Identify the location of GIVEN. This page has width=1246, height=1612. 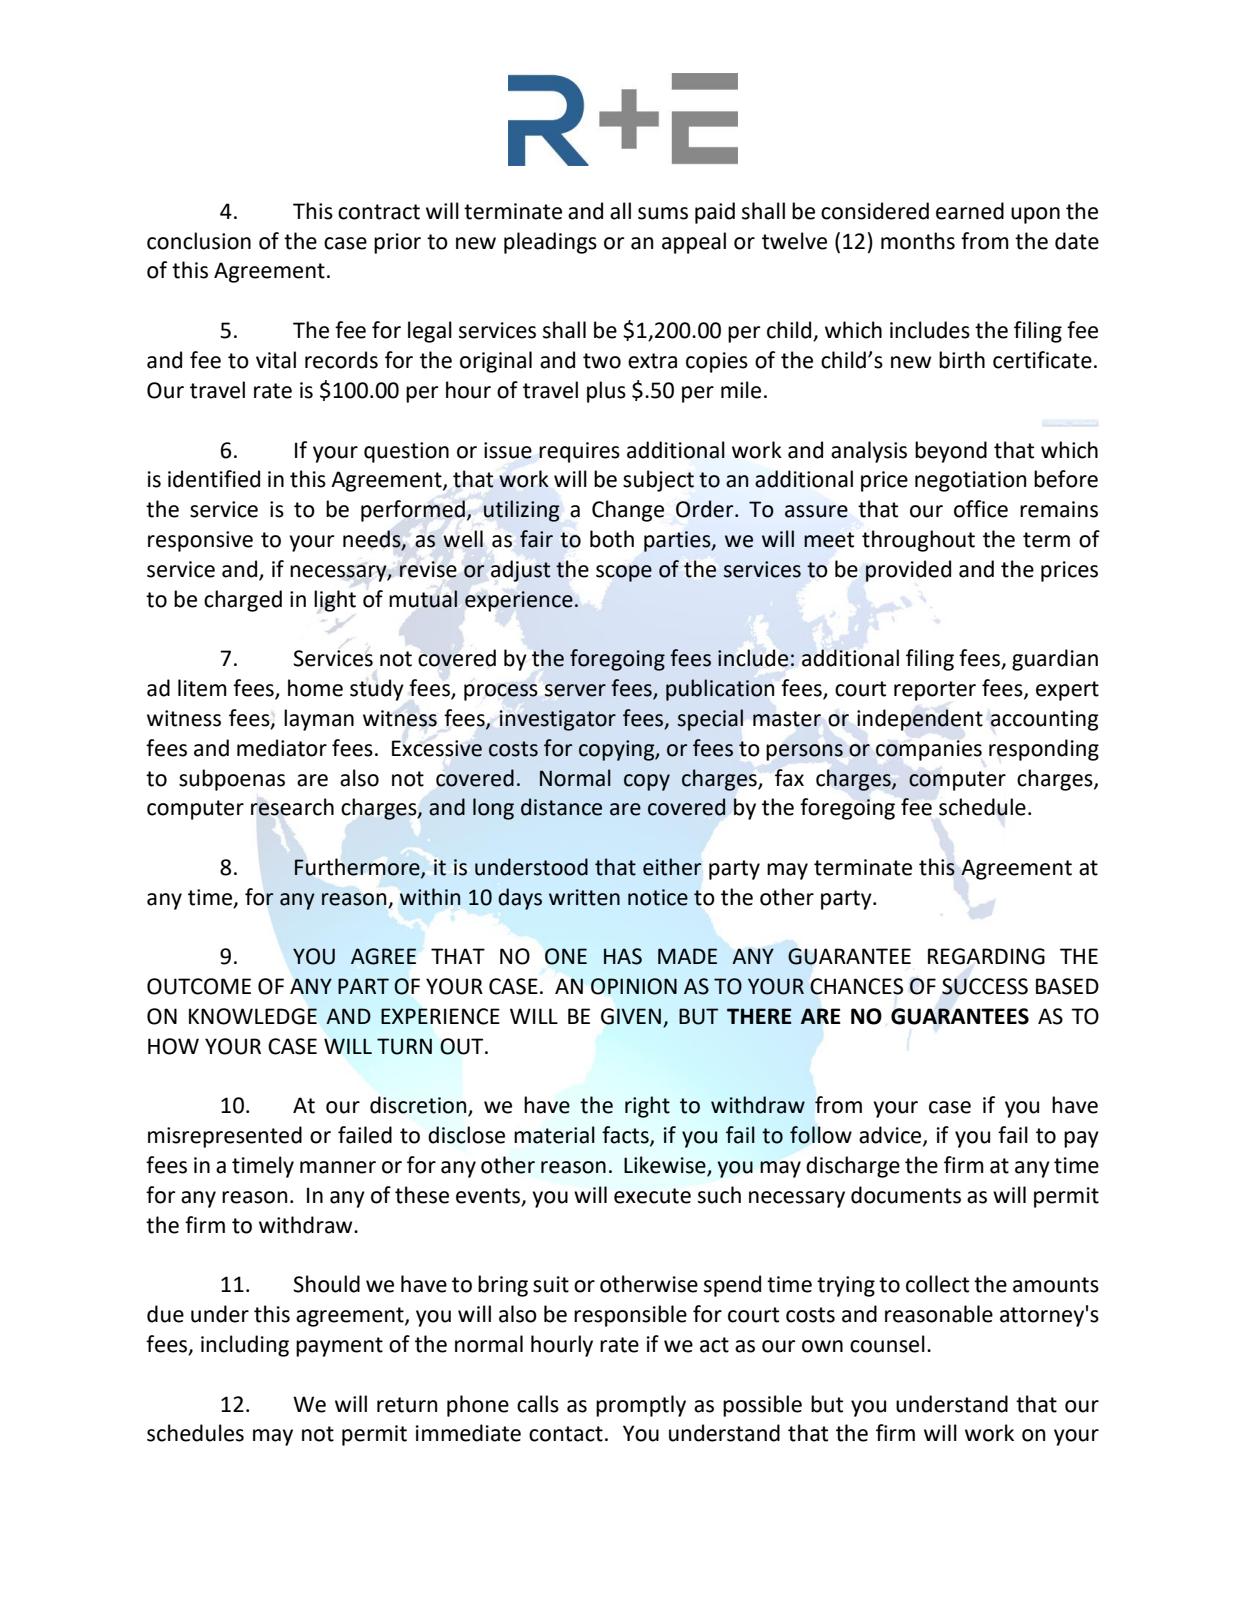
(631, 1016).
